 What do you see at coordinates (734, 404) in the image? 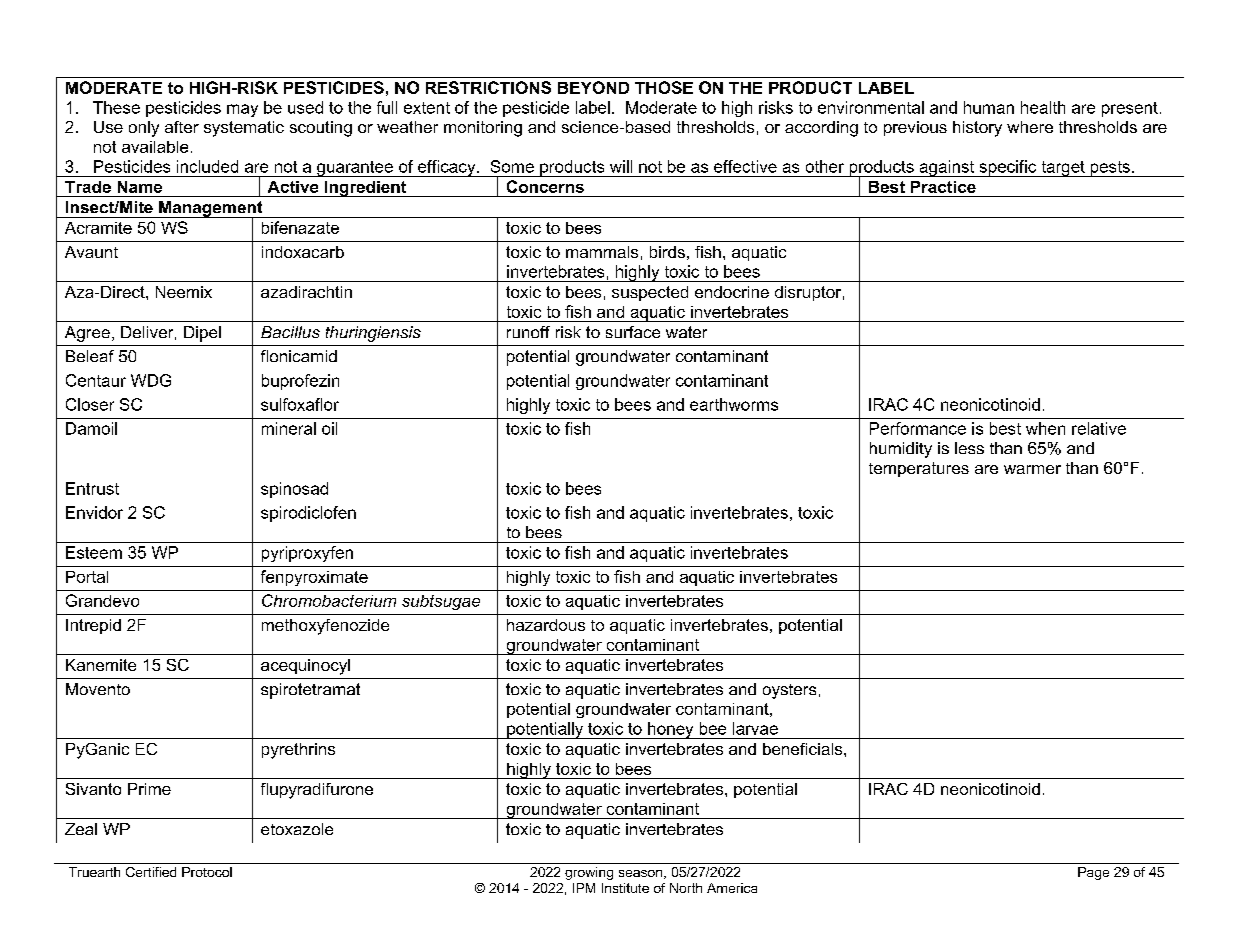
I see `earthworms` at bounding box center [734, 404].
